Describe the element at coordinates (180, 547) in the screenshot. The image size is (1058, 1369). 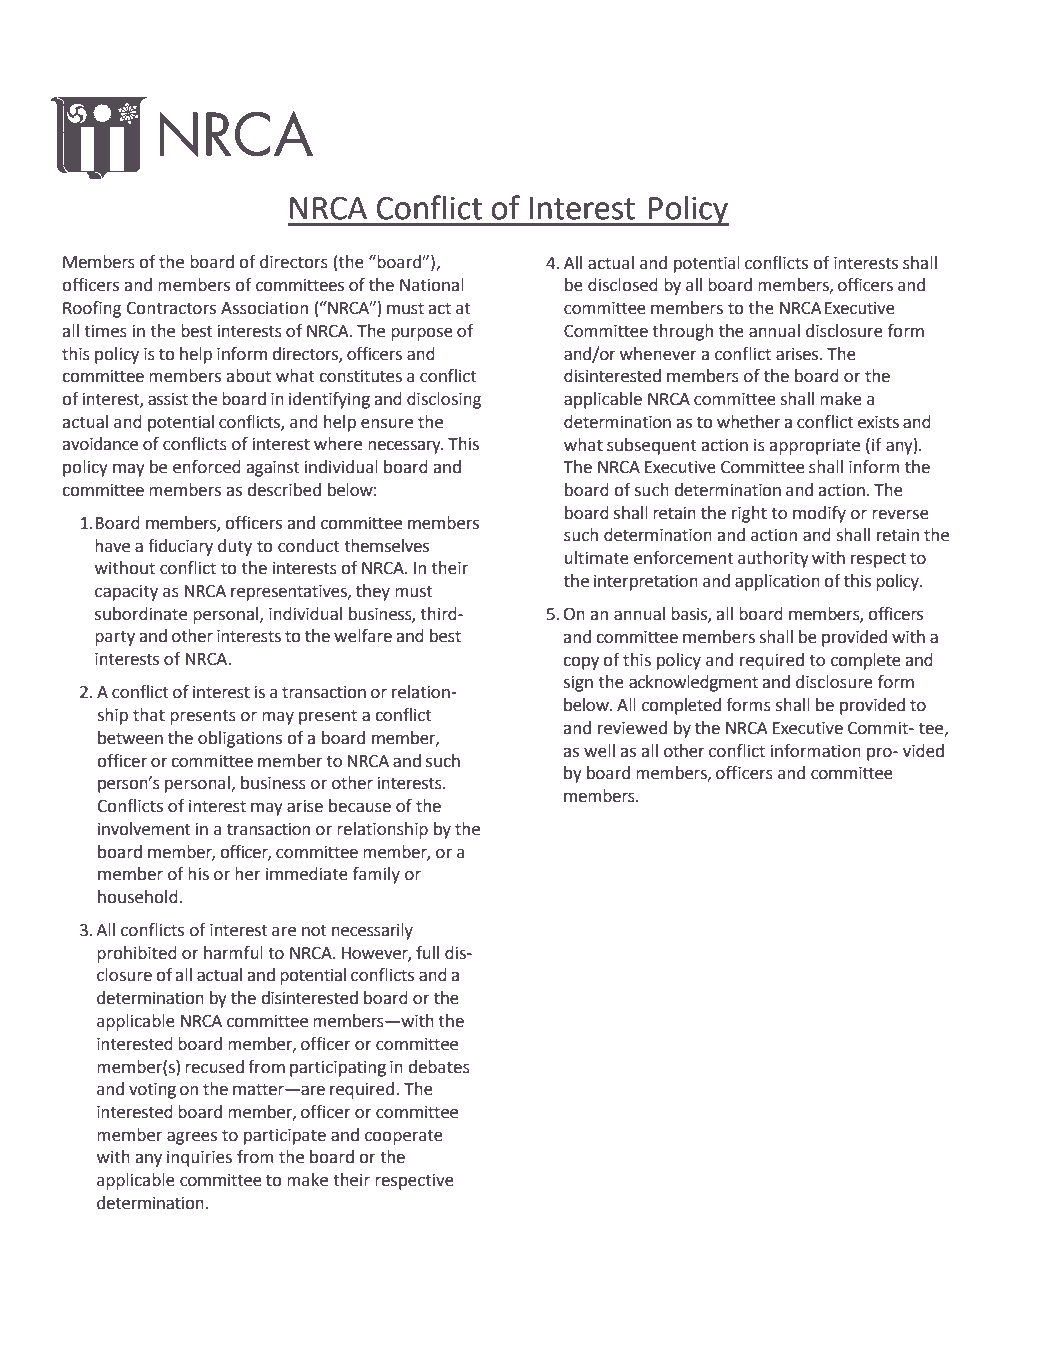
I see `fiduciary` at that location.
